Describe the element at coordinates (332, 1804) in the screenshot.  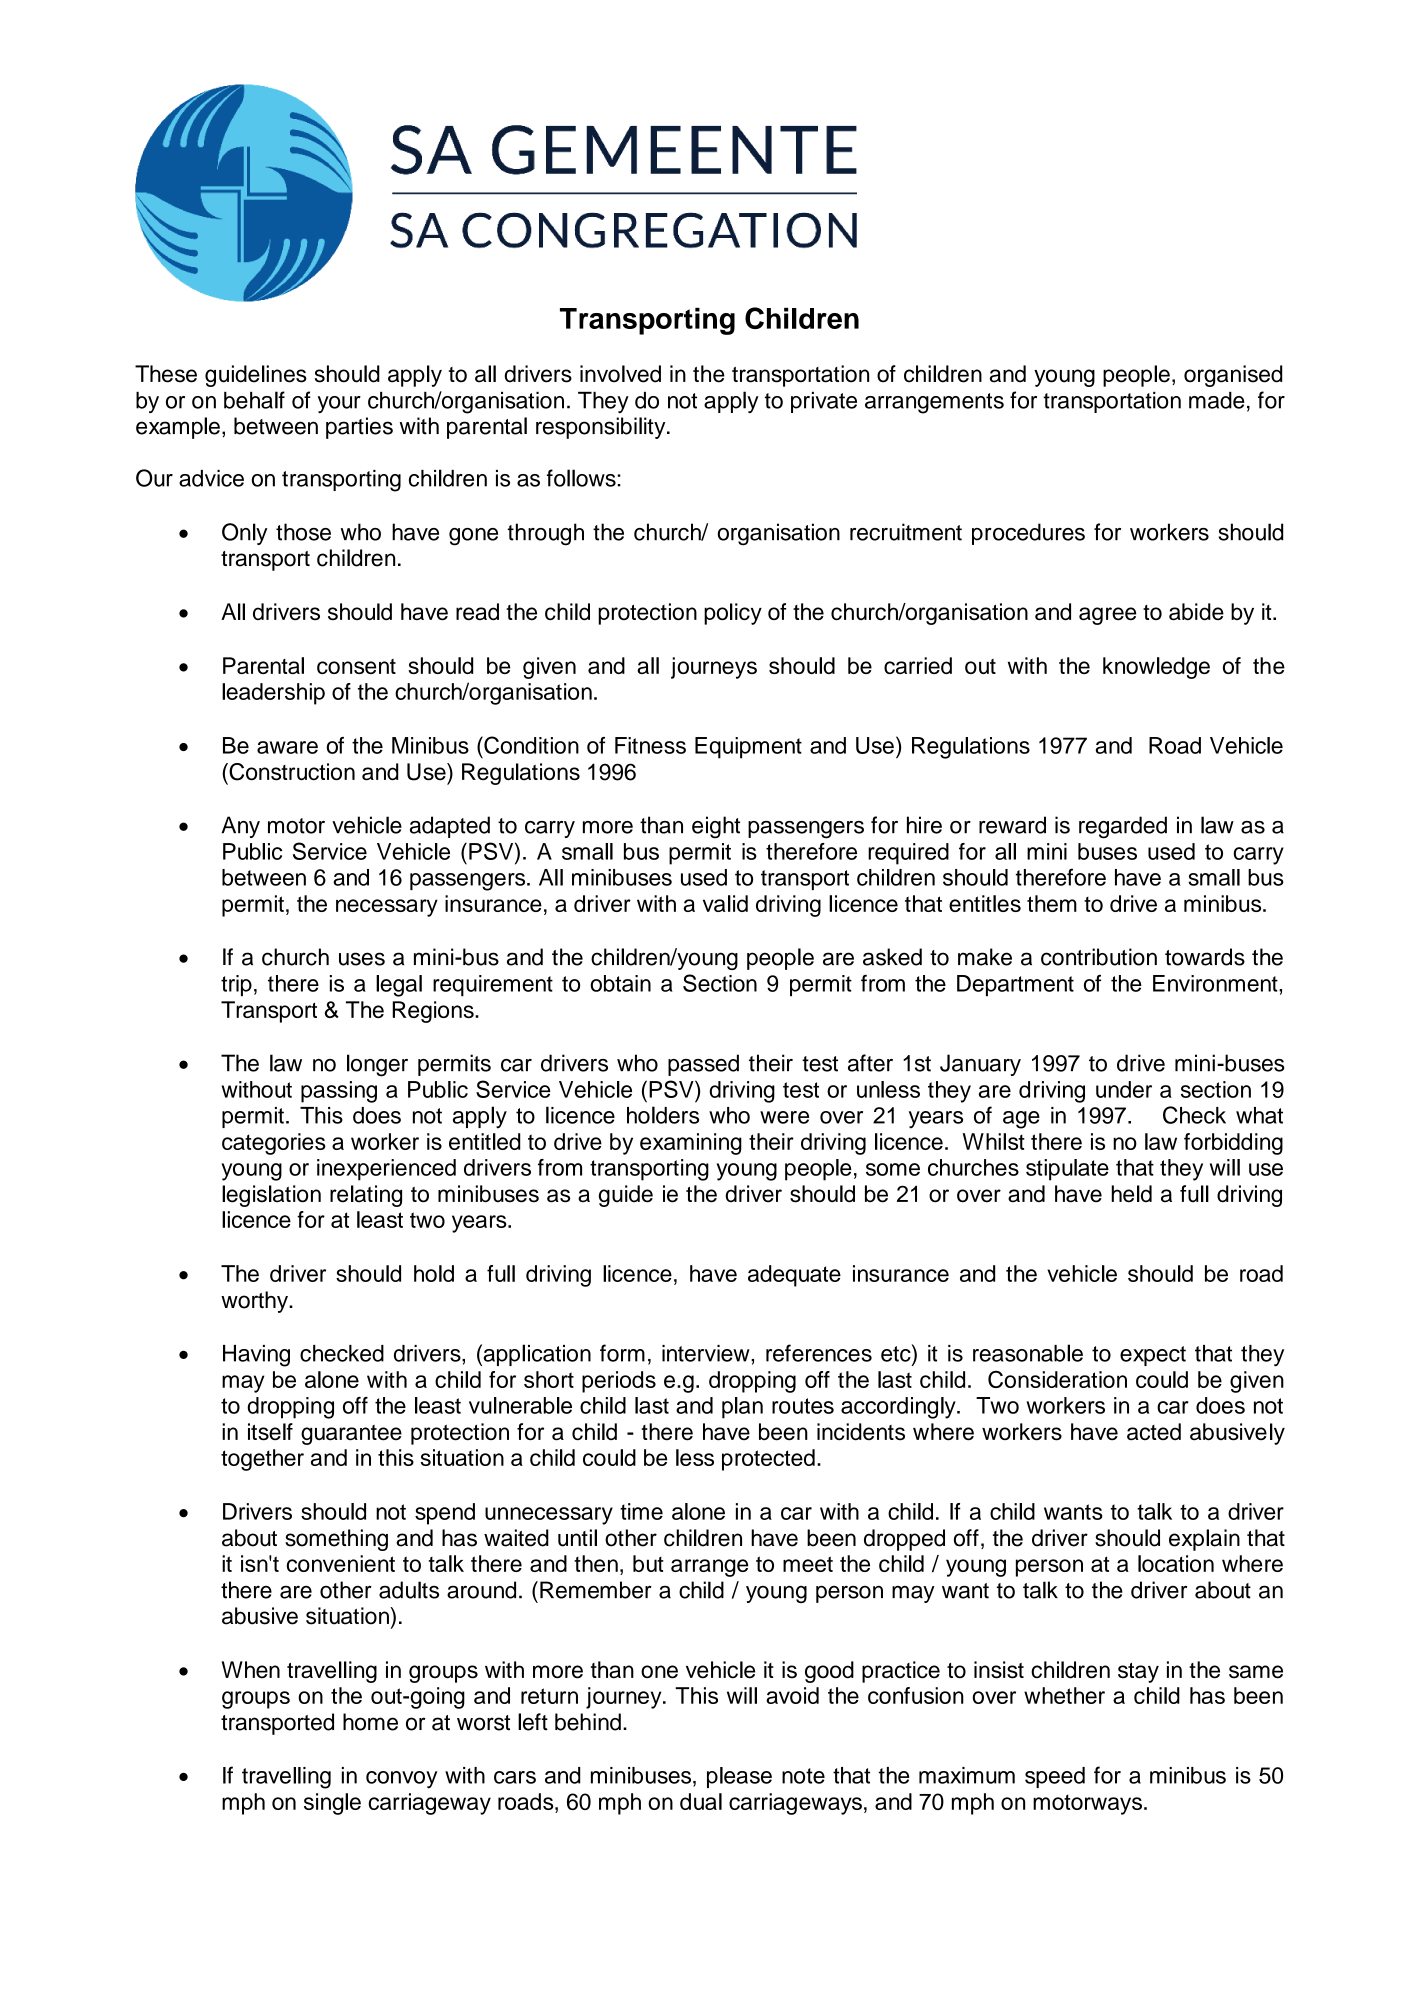
I see `single` at that location.
